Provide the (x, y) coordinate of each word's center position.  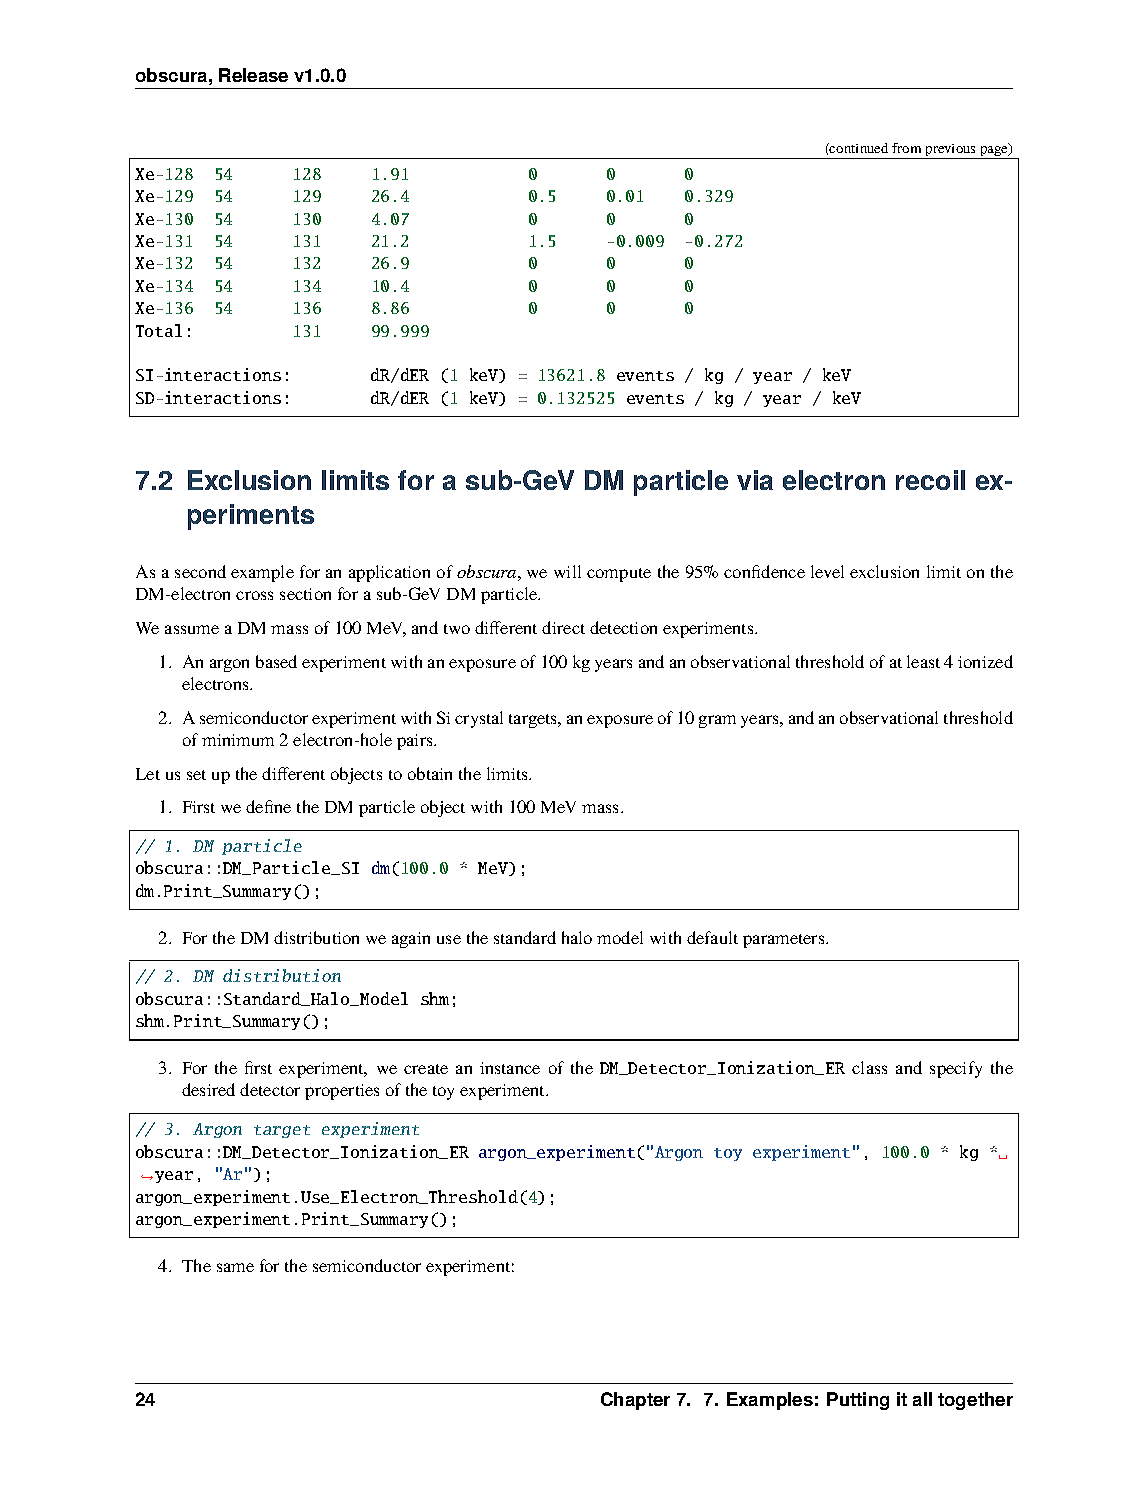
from (906, 148)
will (567, 571)
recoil (930, 480)
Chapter (635, 1401)
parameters (785, 941)
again (411, 940)
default (712, 937)
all (922, 1399)
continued (858, 148)
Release (253, 75)
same (235, 1267)
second (200, 571)
